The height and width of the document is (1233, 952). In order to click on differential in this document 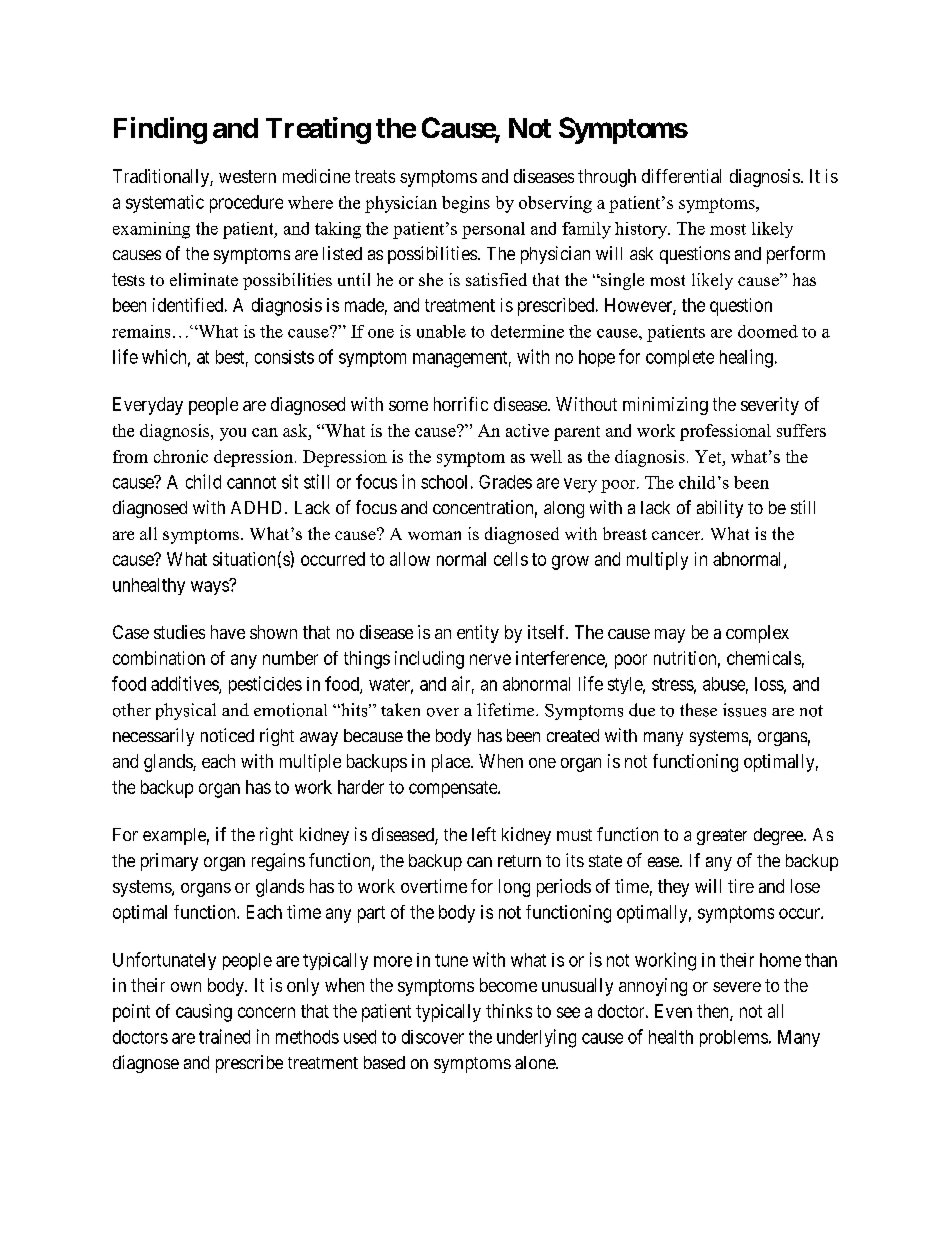, I will do `click(681, 176)`.
